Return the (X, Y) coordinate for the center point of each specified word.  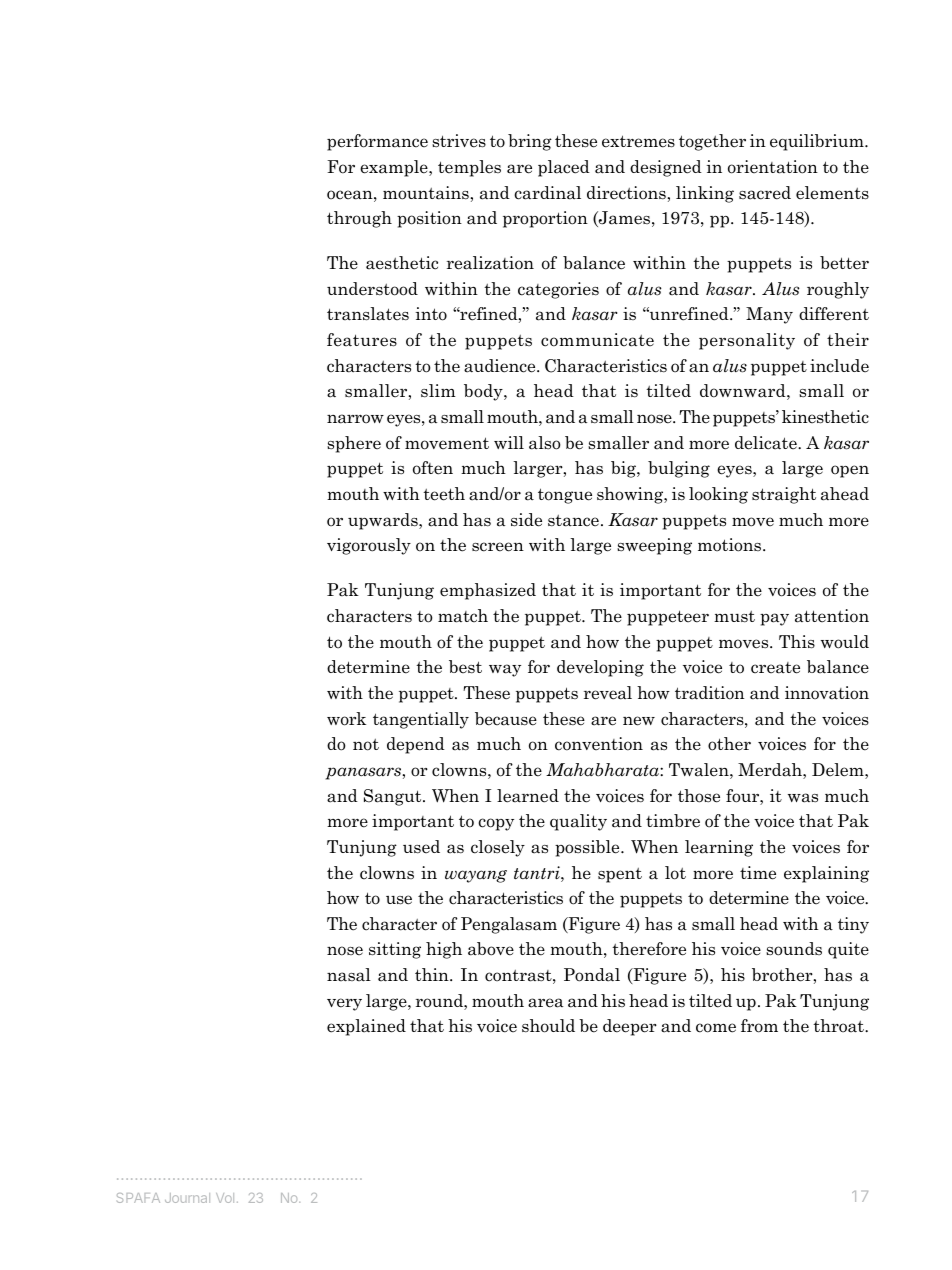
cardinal (547, 193)
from (759, 1026)
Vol (225, 1198)
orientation (773, 167)
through (359, 219)
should (548, 1026)
